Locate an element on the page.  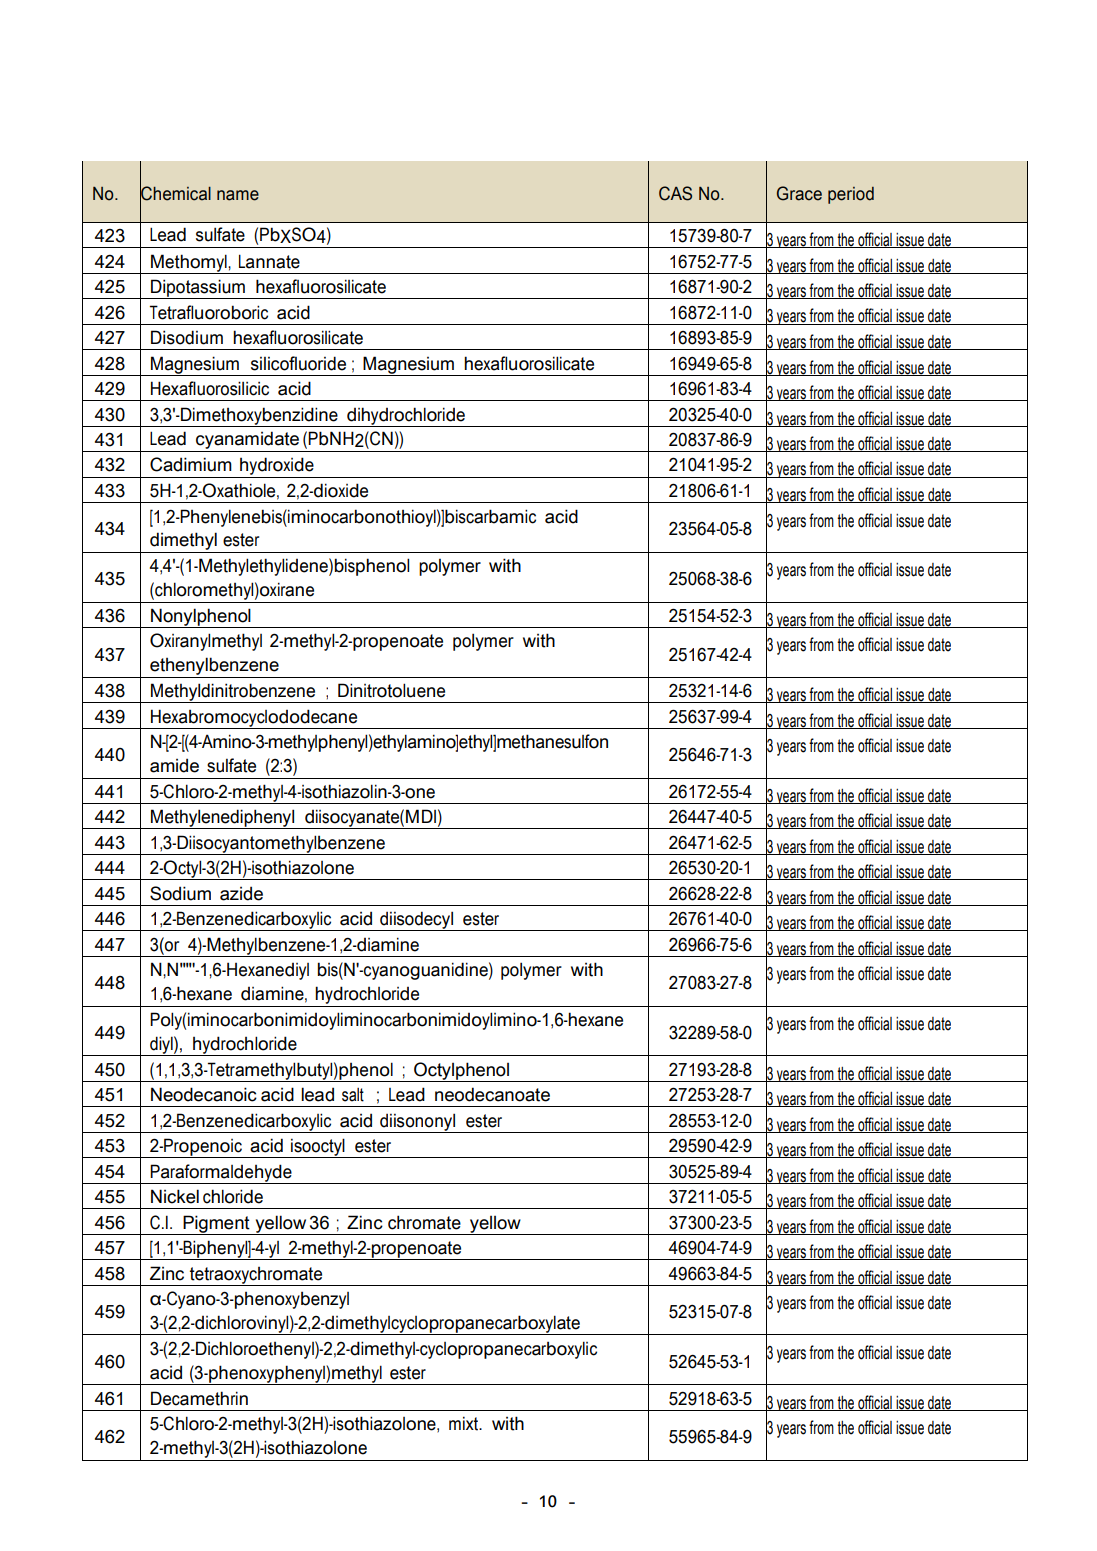
amide is located at coordinates (174, 765).
